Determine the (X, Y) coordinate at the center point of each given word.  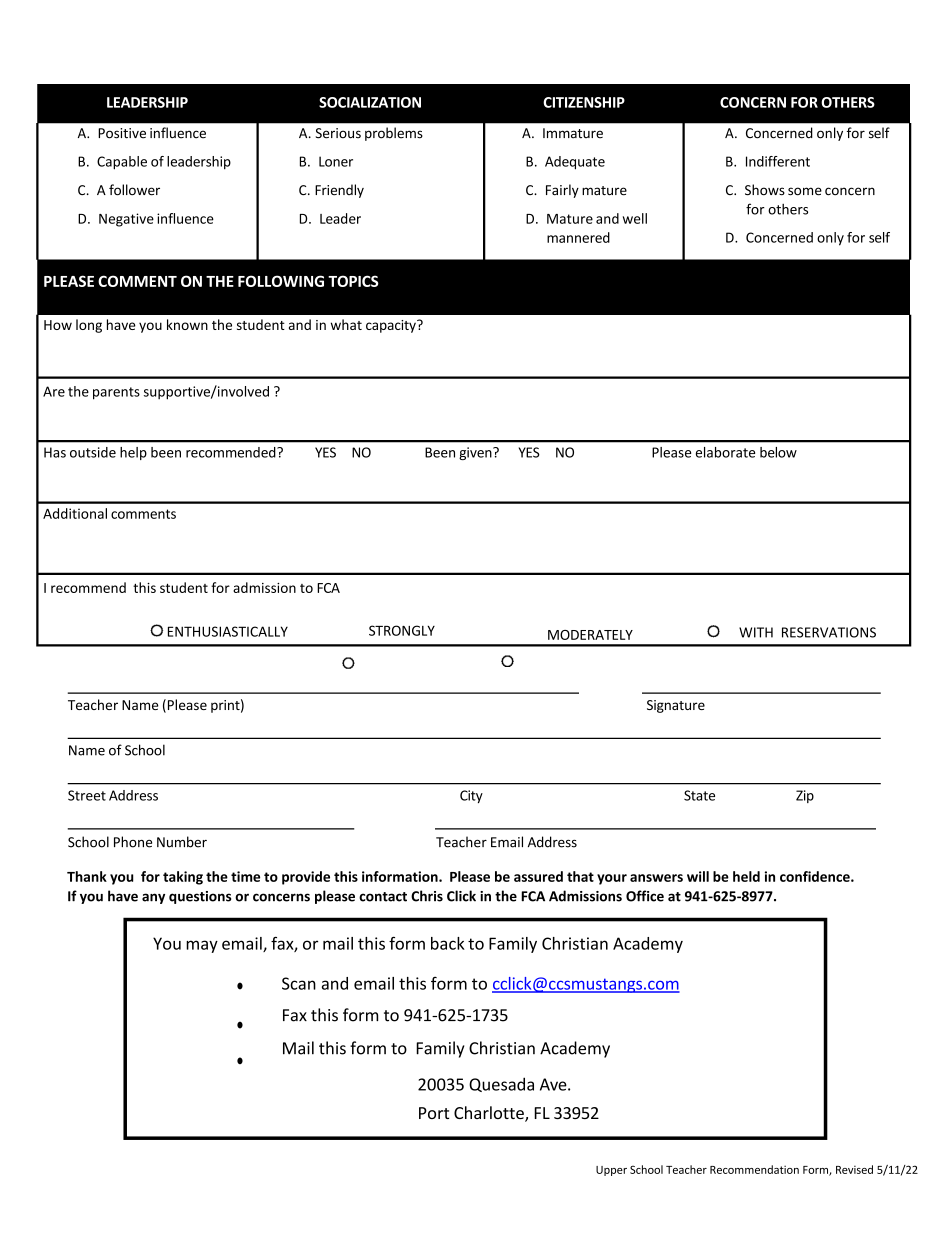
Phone (133, 842)
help (133, 453)
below (778, 452)
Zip (805, 796)
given (476, 453)
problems (394, 134)
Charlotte (490, 1114)
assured (538, 876)
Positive (122, 133)
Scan (299, 983)
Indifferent (778, 161)
